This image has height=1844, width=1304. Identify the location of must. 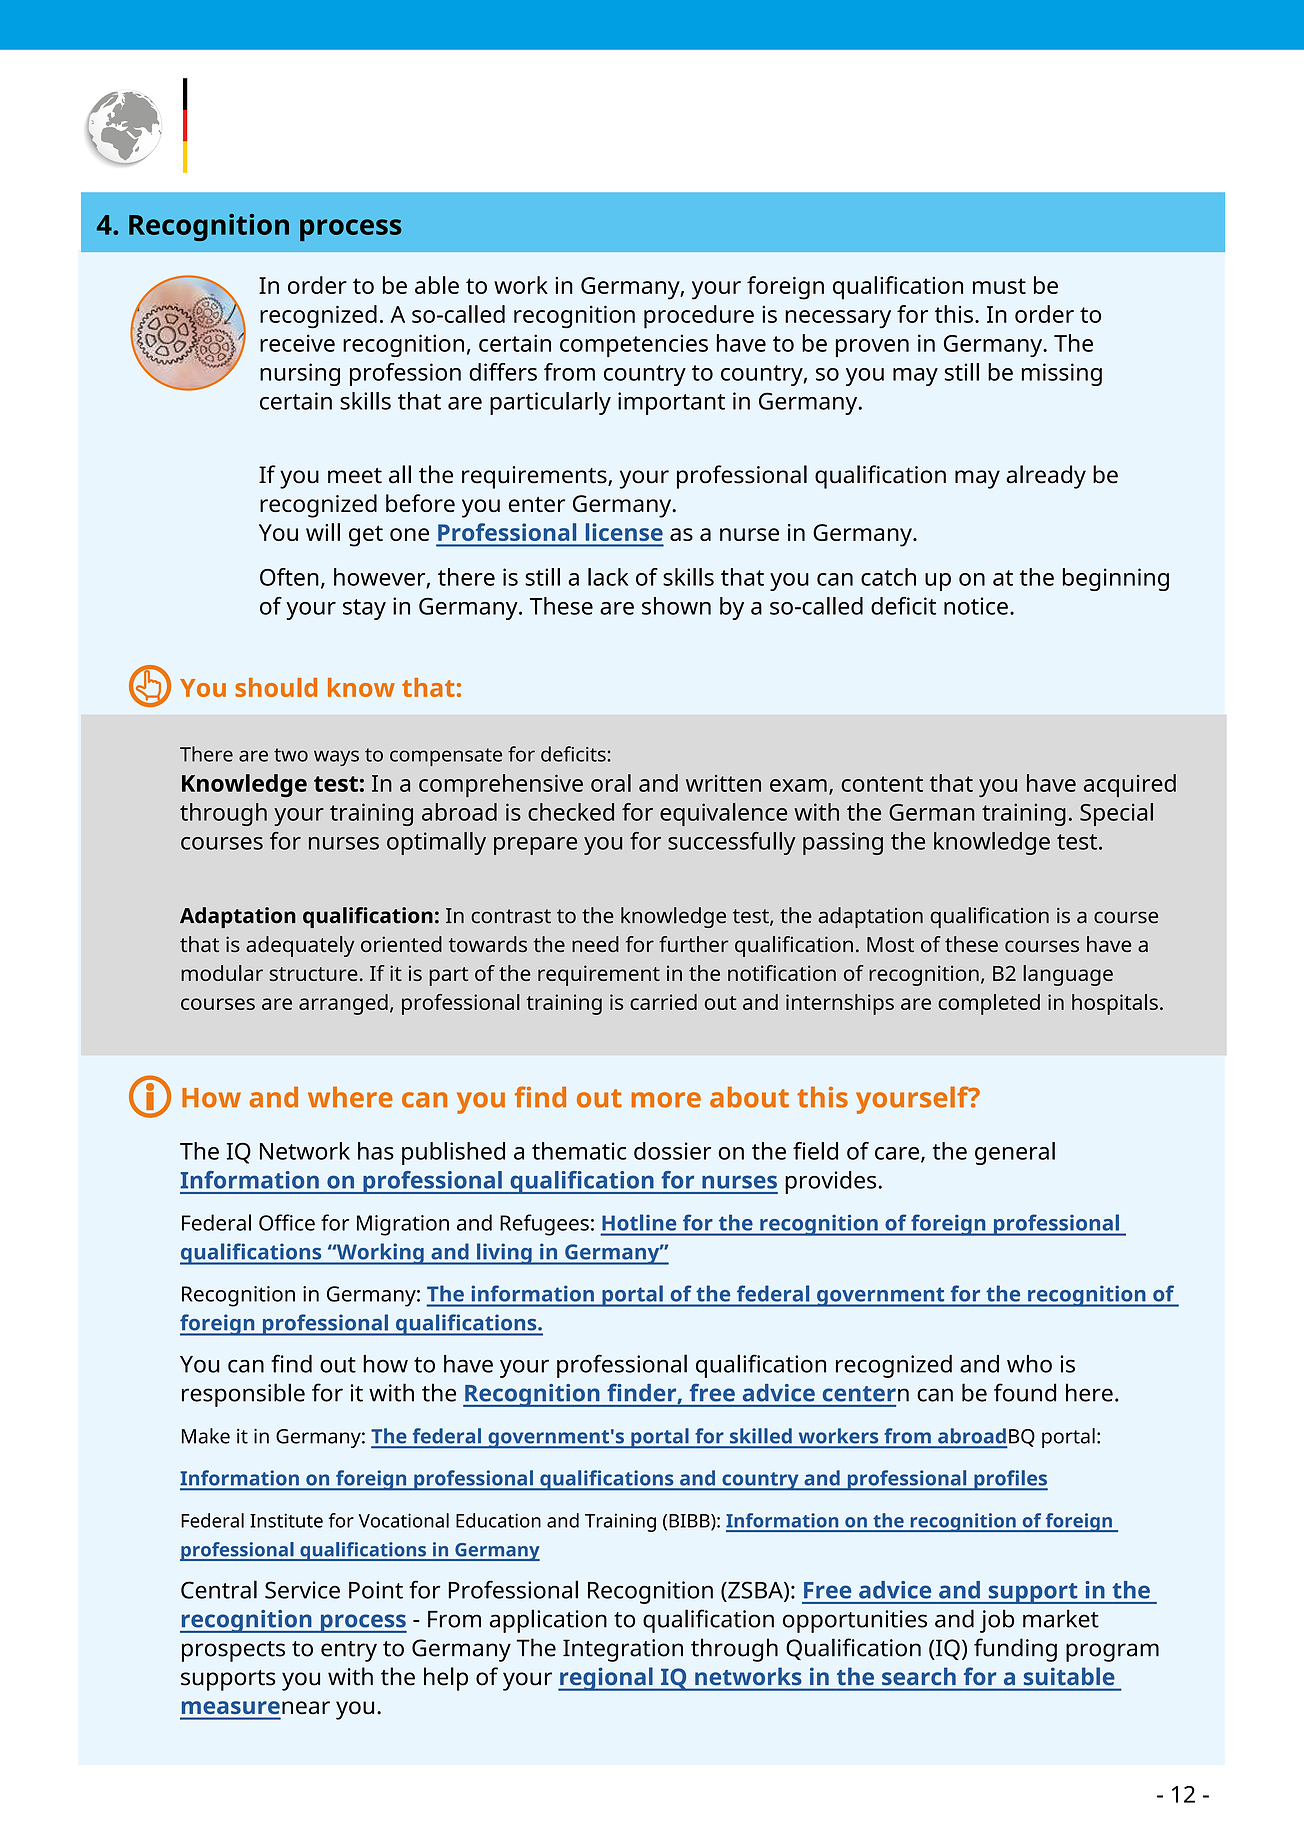
(999, 286).
